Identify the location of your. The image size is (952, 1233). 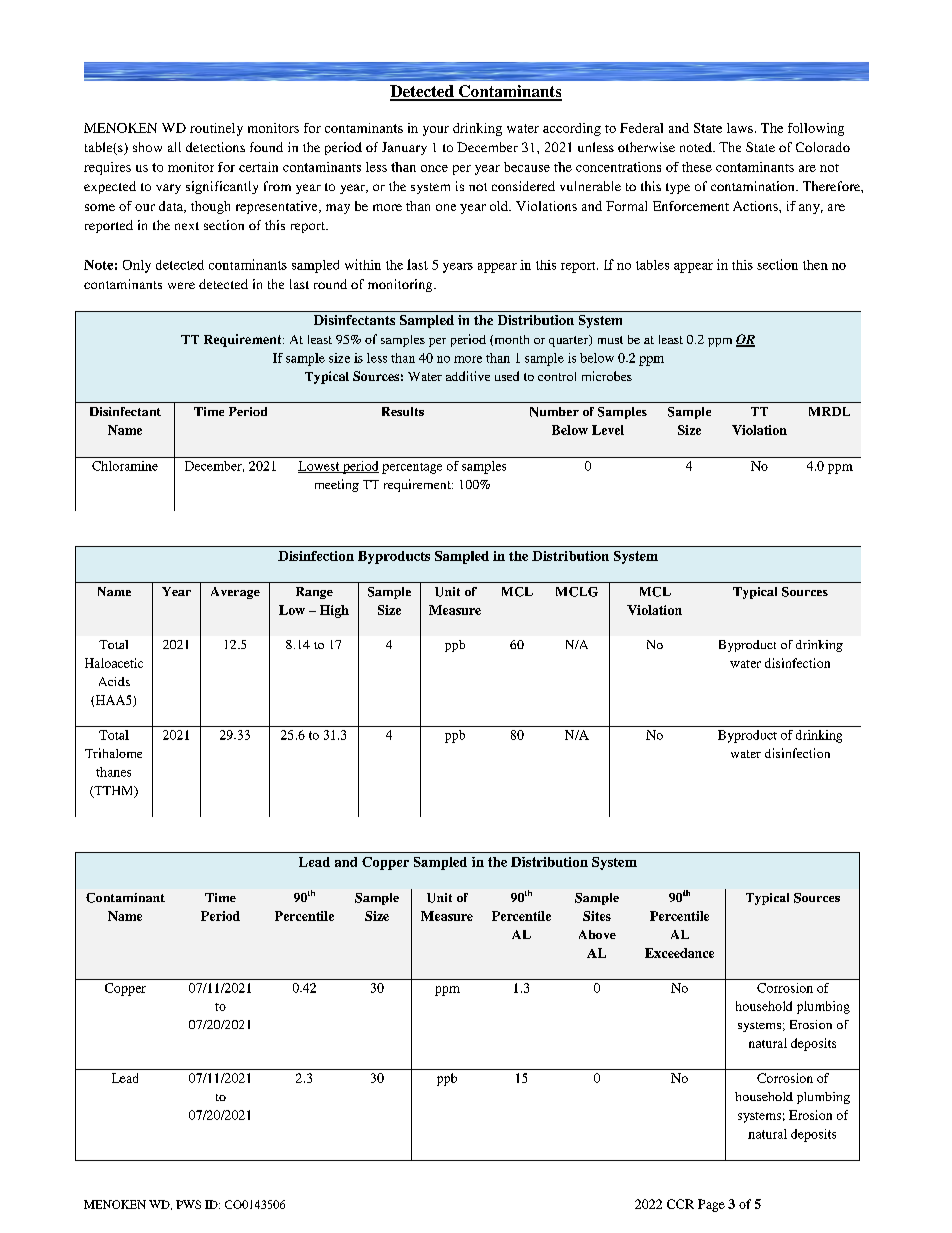
(436, 131).
